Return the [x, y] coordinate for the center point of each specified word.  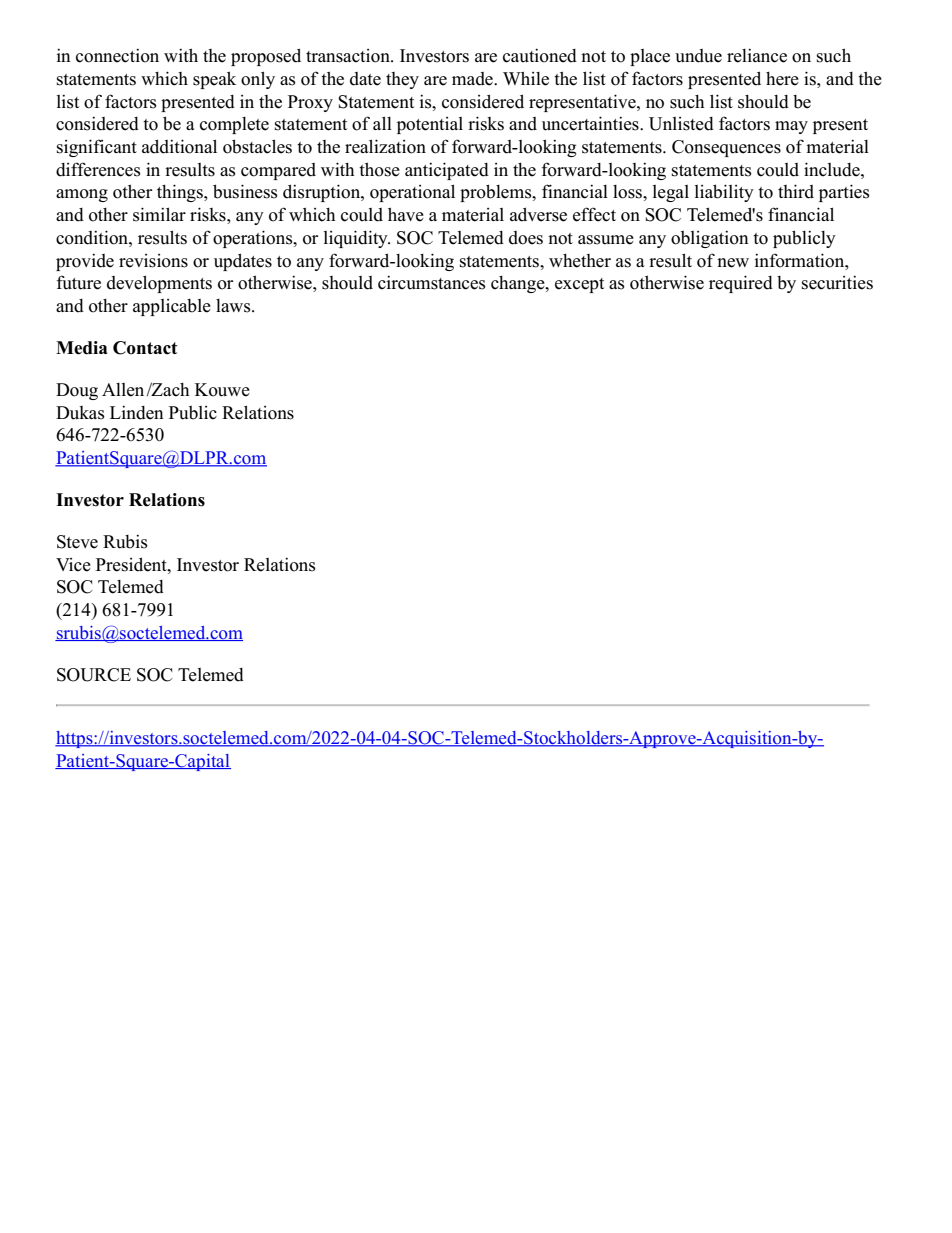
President [132, 564]
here [782, 79]
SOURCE [94, 675]
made [473, 79]
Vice [73, 565]
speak [214, 80]
